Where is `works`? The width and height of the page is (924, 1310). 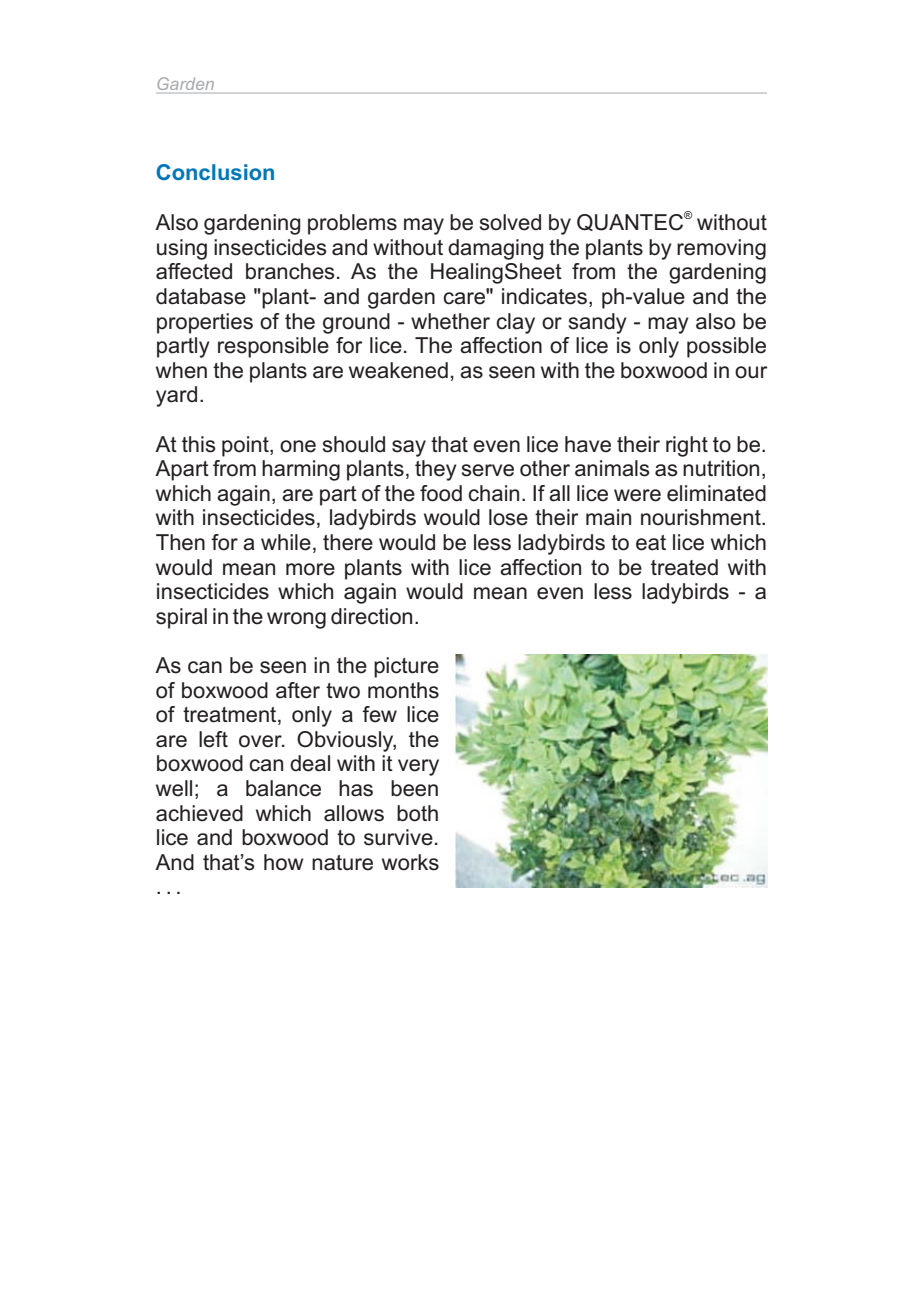 works is located at coordinates (410, 862).
